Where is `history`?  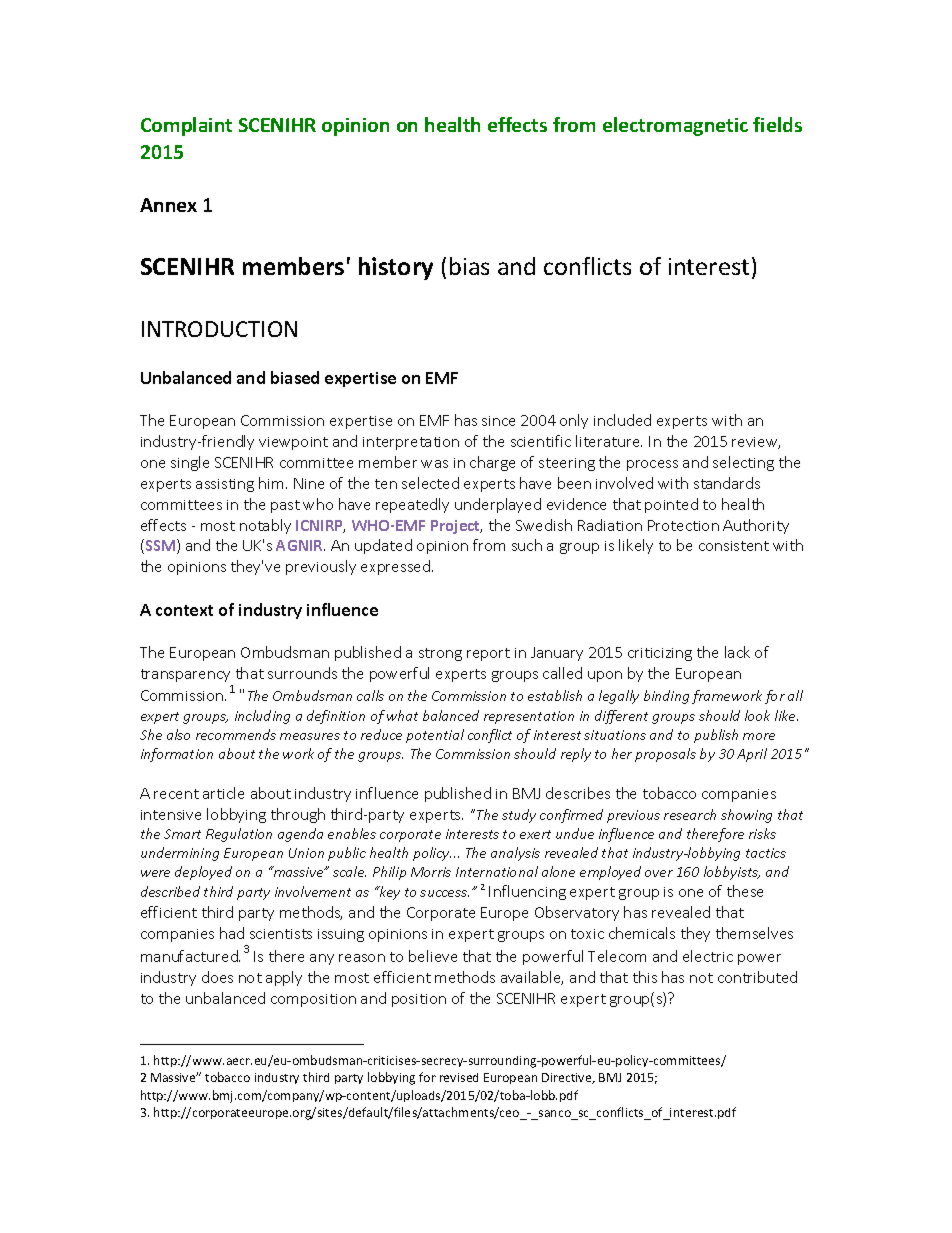
history is located at coordinates (396, 268).
